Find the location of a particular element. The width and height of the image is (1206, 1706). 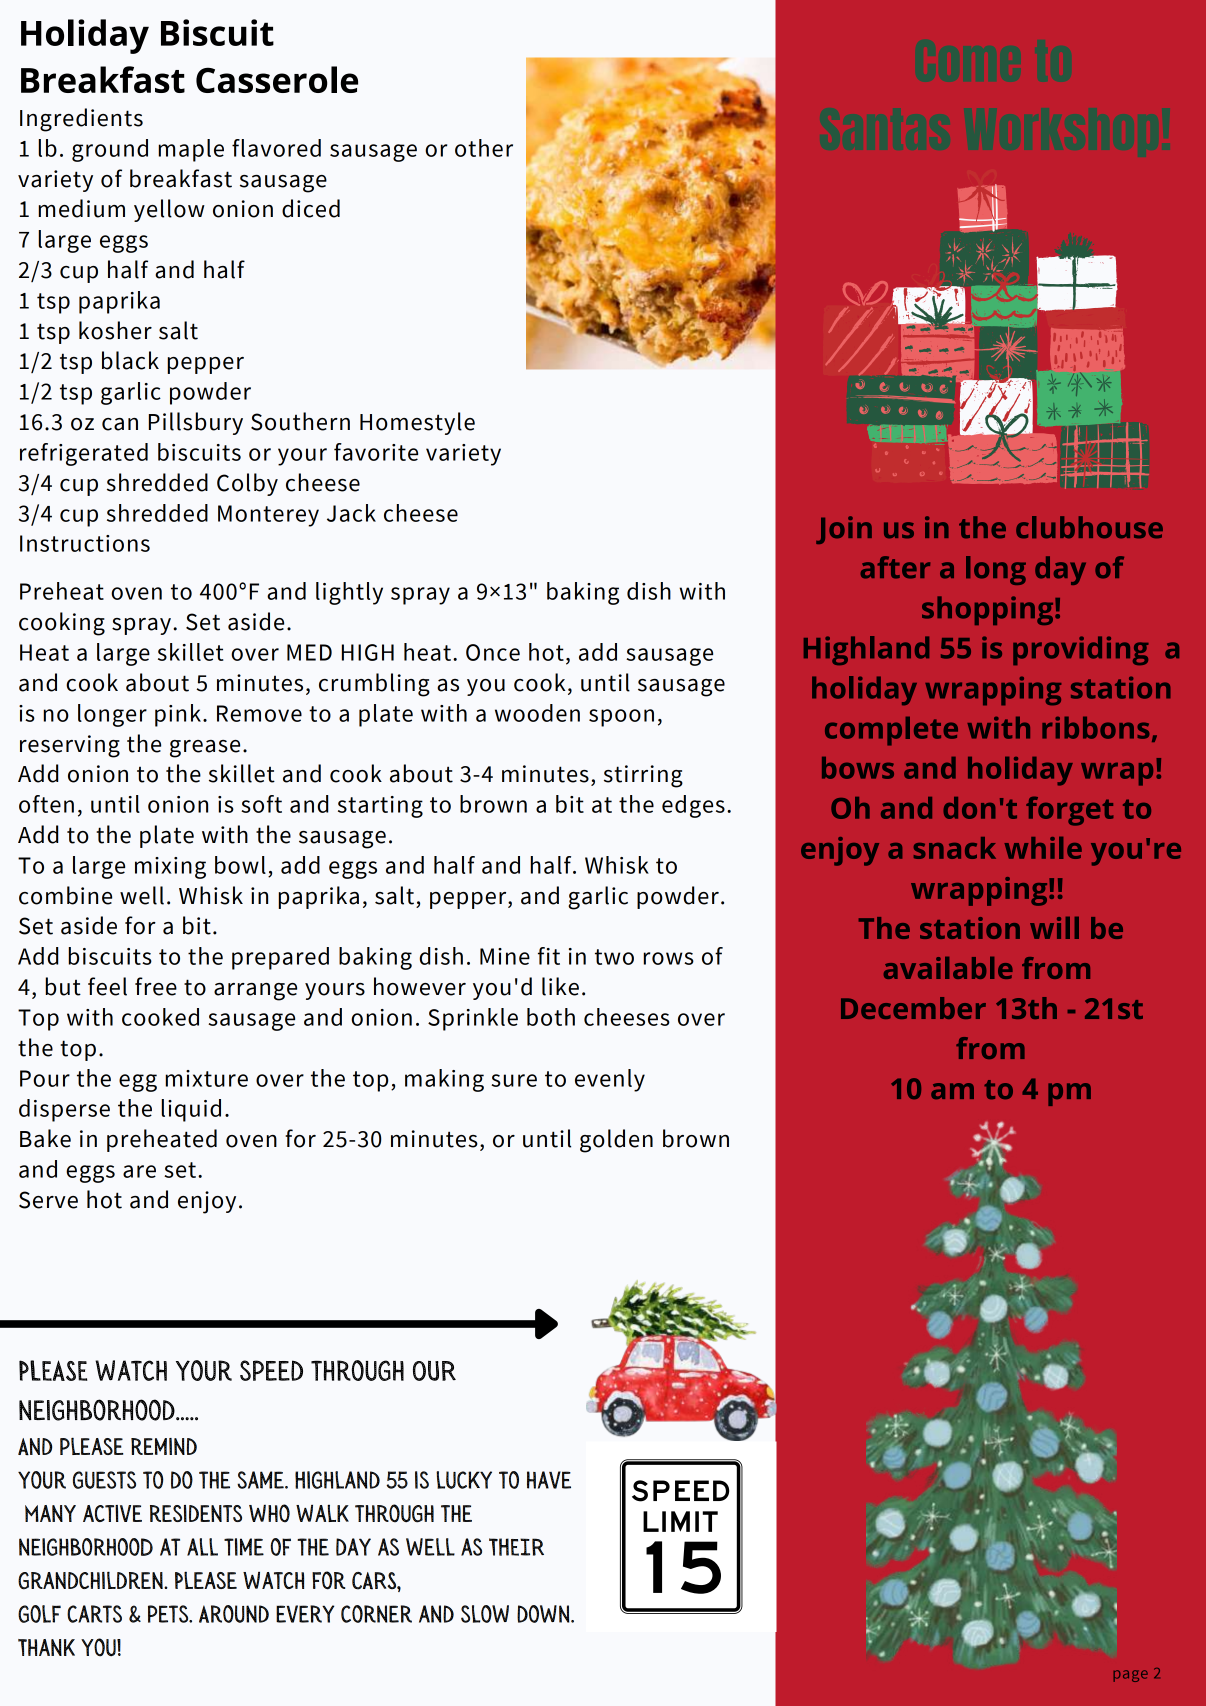

maple is located at coordinates (191, 150).
